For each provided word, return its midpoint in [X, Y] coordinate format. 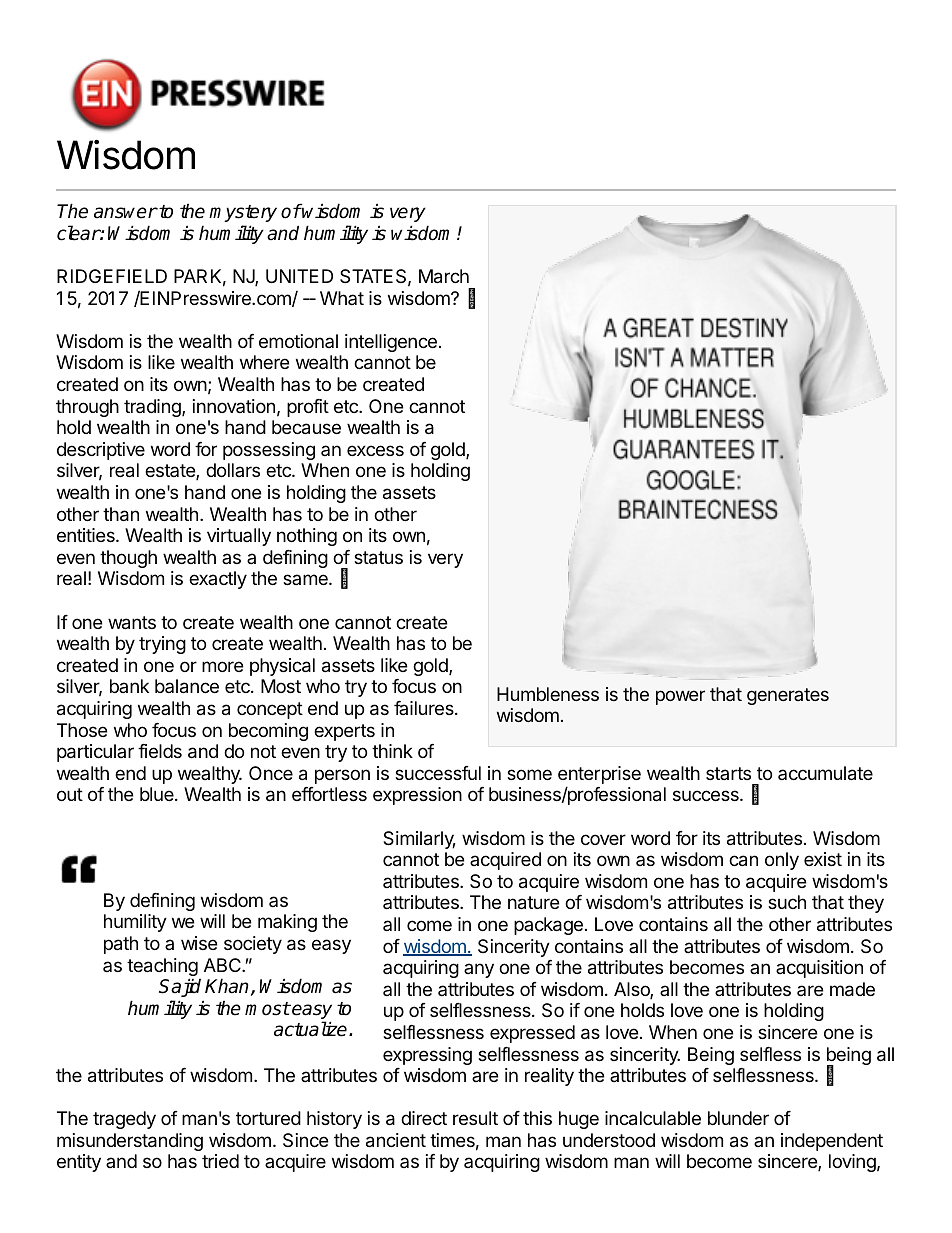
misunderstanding [130, 1142]
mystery [243, 213]
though [128, 559]
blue [158, 794]
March [444, 276]
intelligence [391, 343]
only [782, 861]
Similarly [419, 840]
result [475, 1118]
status [378, 558]
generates [788, 696]
